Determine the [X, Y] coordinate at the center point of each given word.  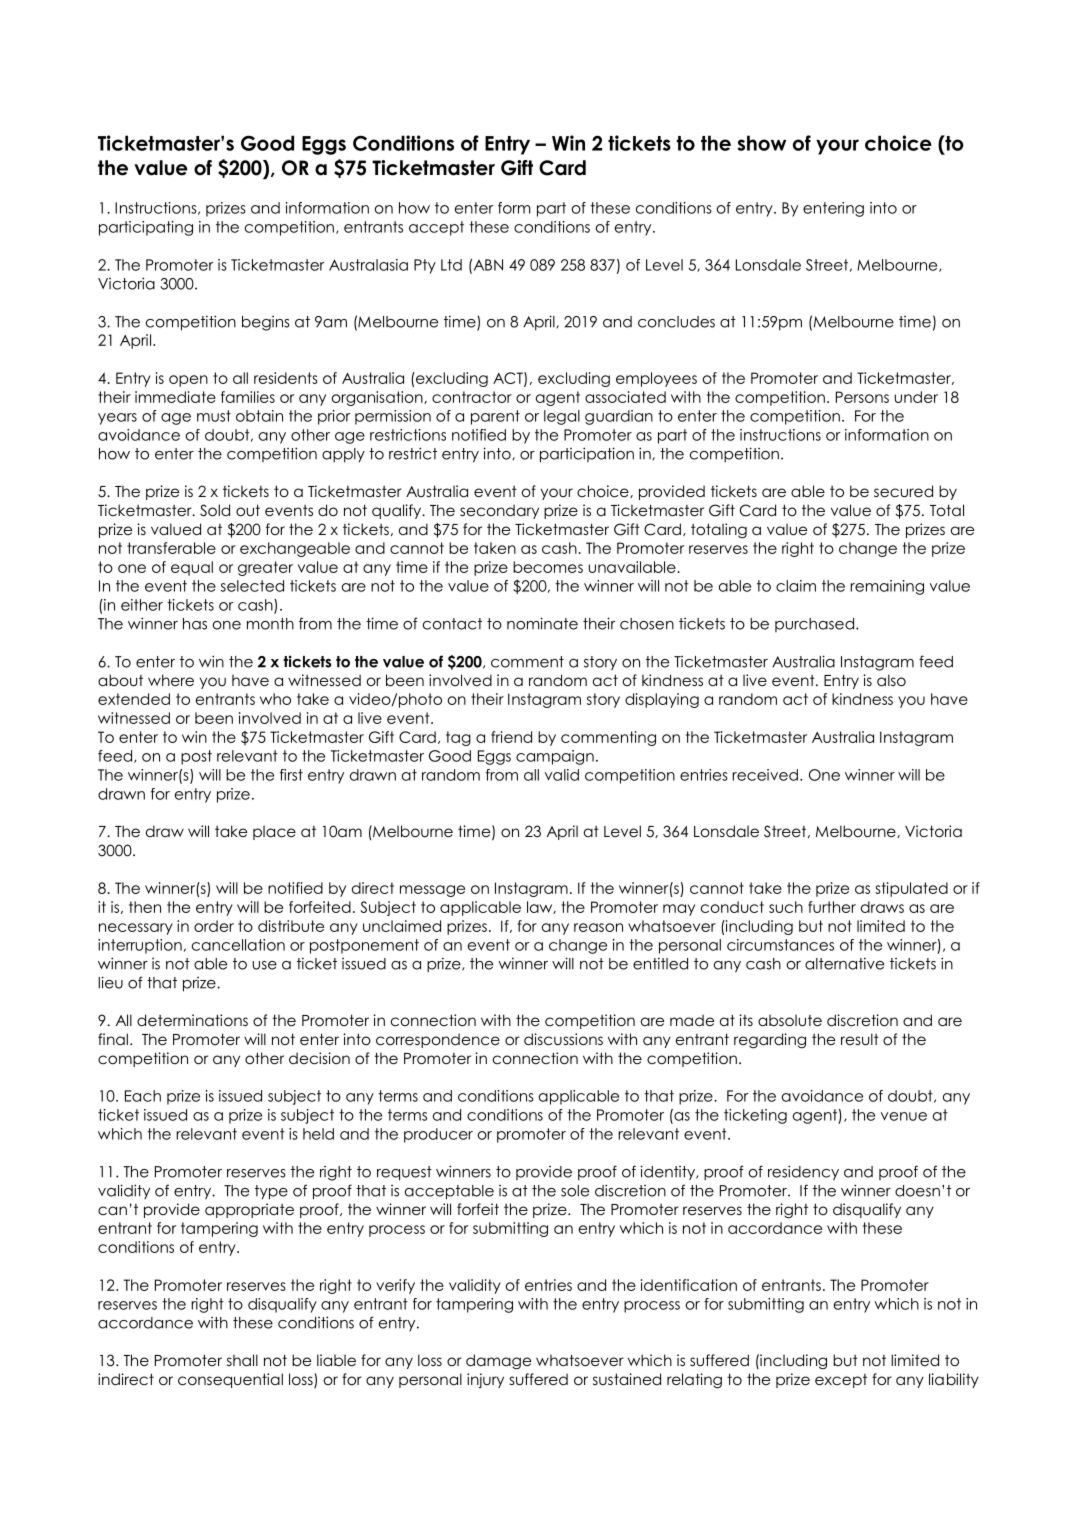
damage [498, 1362]
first [291, 775]
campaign [555, 757]
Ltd [451, 265]
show [762, 143]
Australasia [368, 265]
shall [242, 1360]
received [765, 775]
